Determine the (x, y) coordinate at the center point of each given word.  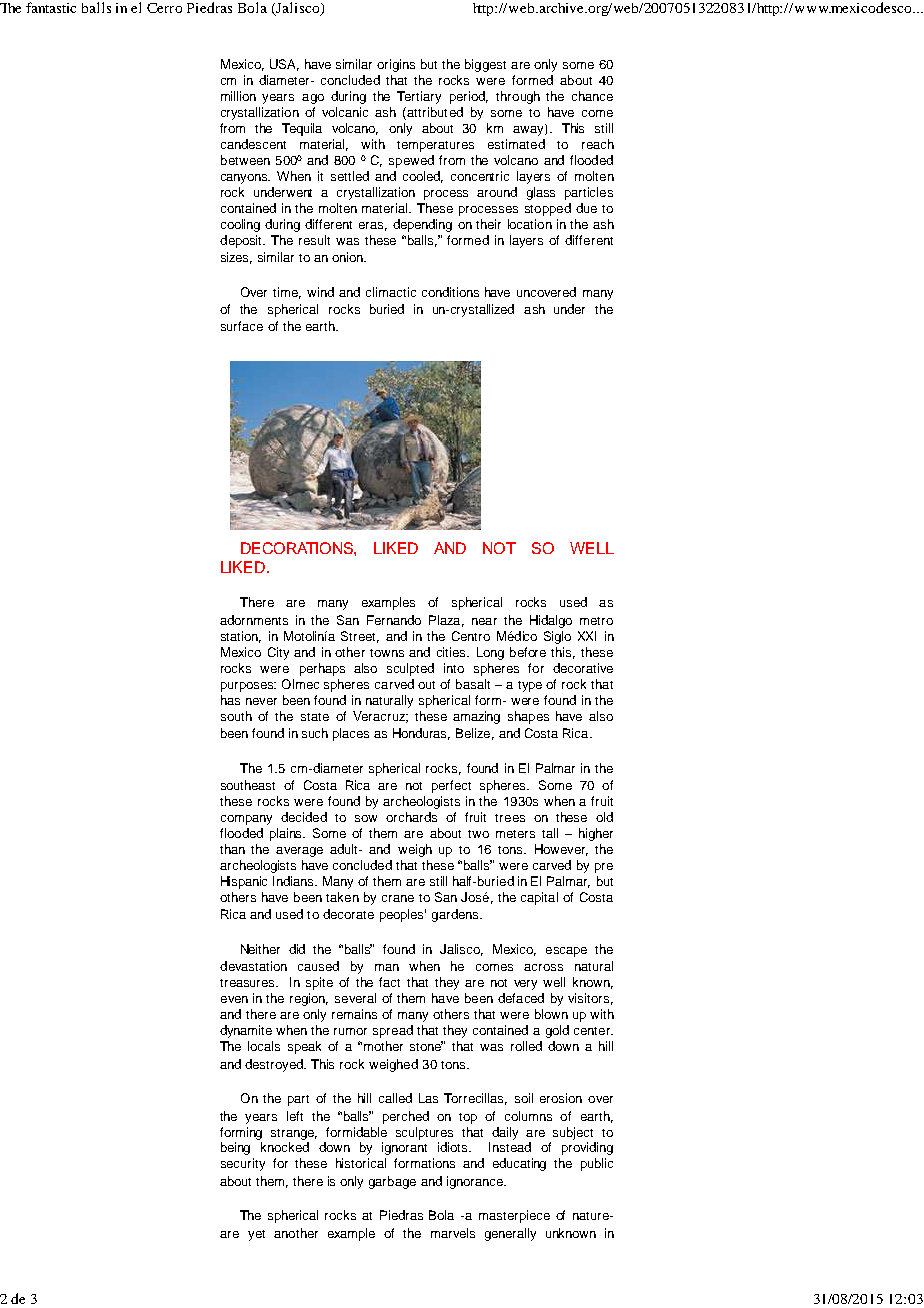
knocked (285, 1147)
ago (313, 99)
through (518, 97)
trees (510, 818)
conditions (450, 292)
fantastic (51, 7)
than (232, 849)
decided (304, 817)
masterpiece (514, 1216)
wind (320, 292)
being (235, 1148)
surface (242, 326)
